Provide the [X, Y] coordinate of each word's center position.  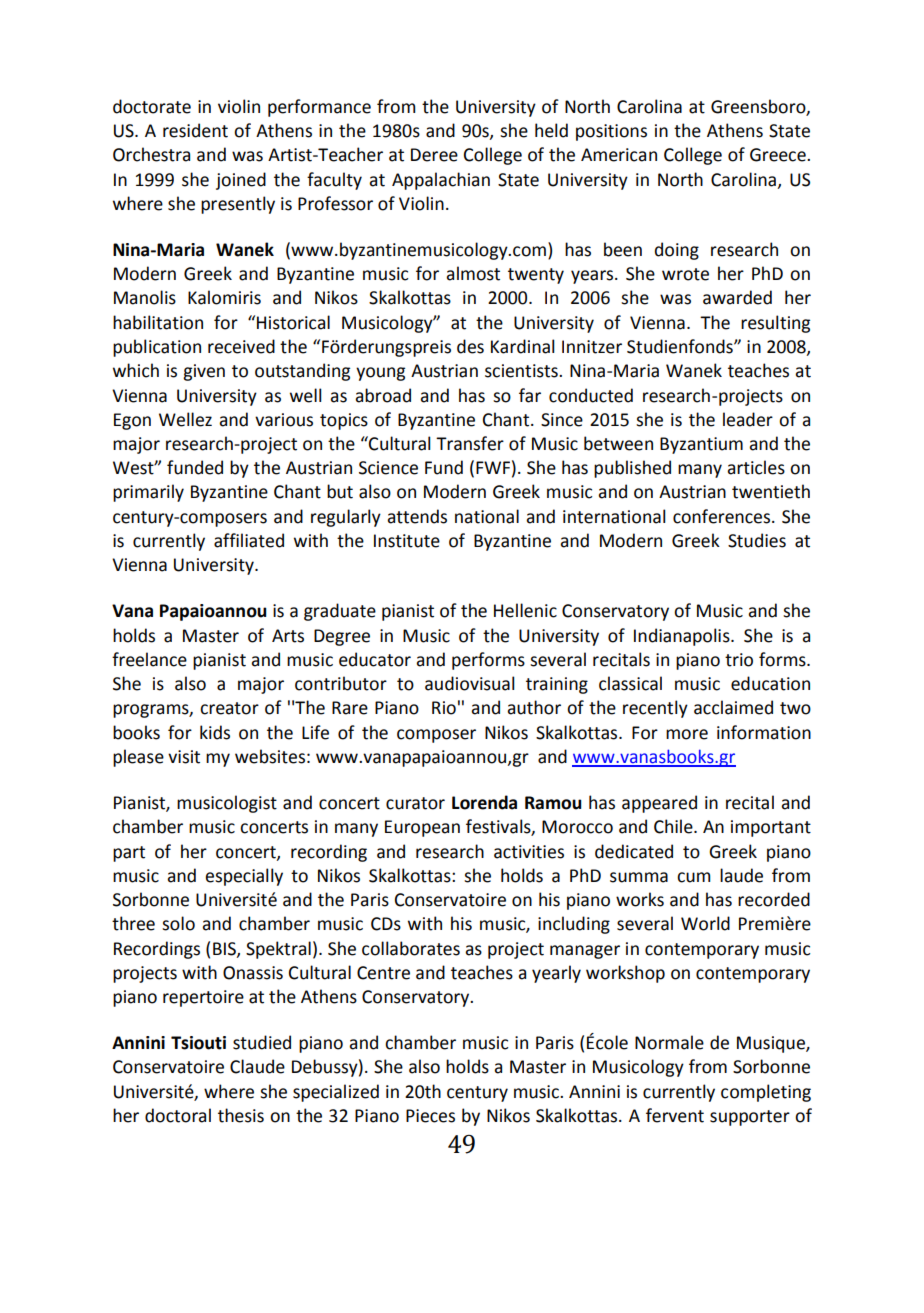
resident [195, 130]
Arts [288, 636]
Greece [779, 155]
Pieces [430, 1116]
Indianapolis [683, 637]
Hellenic [525, 610]
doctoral [178, 1115]
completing [766, 1093]
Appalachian [441, 181]
